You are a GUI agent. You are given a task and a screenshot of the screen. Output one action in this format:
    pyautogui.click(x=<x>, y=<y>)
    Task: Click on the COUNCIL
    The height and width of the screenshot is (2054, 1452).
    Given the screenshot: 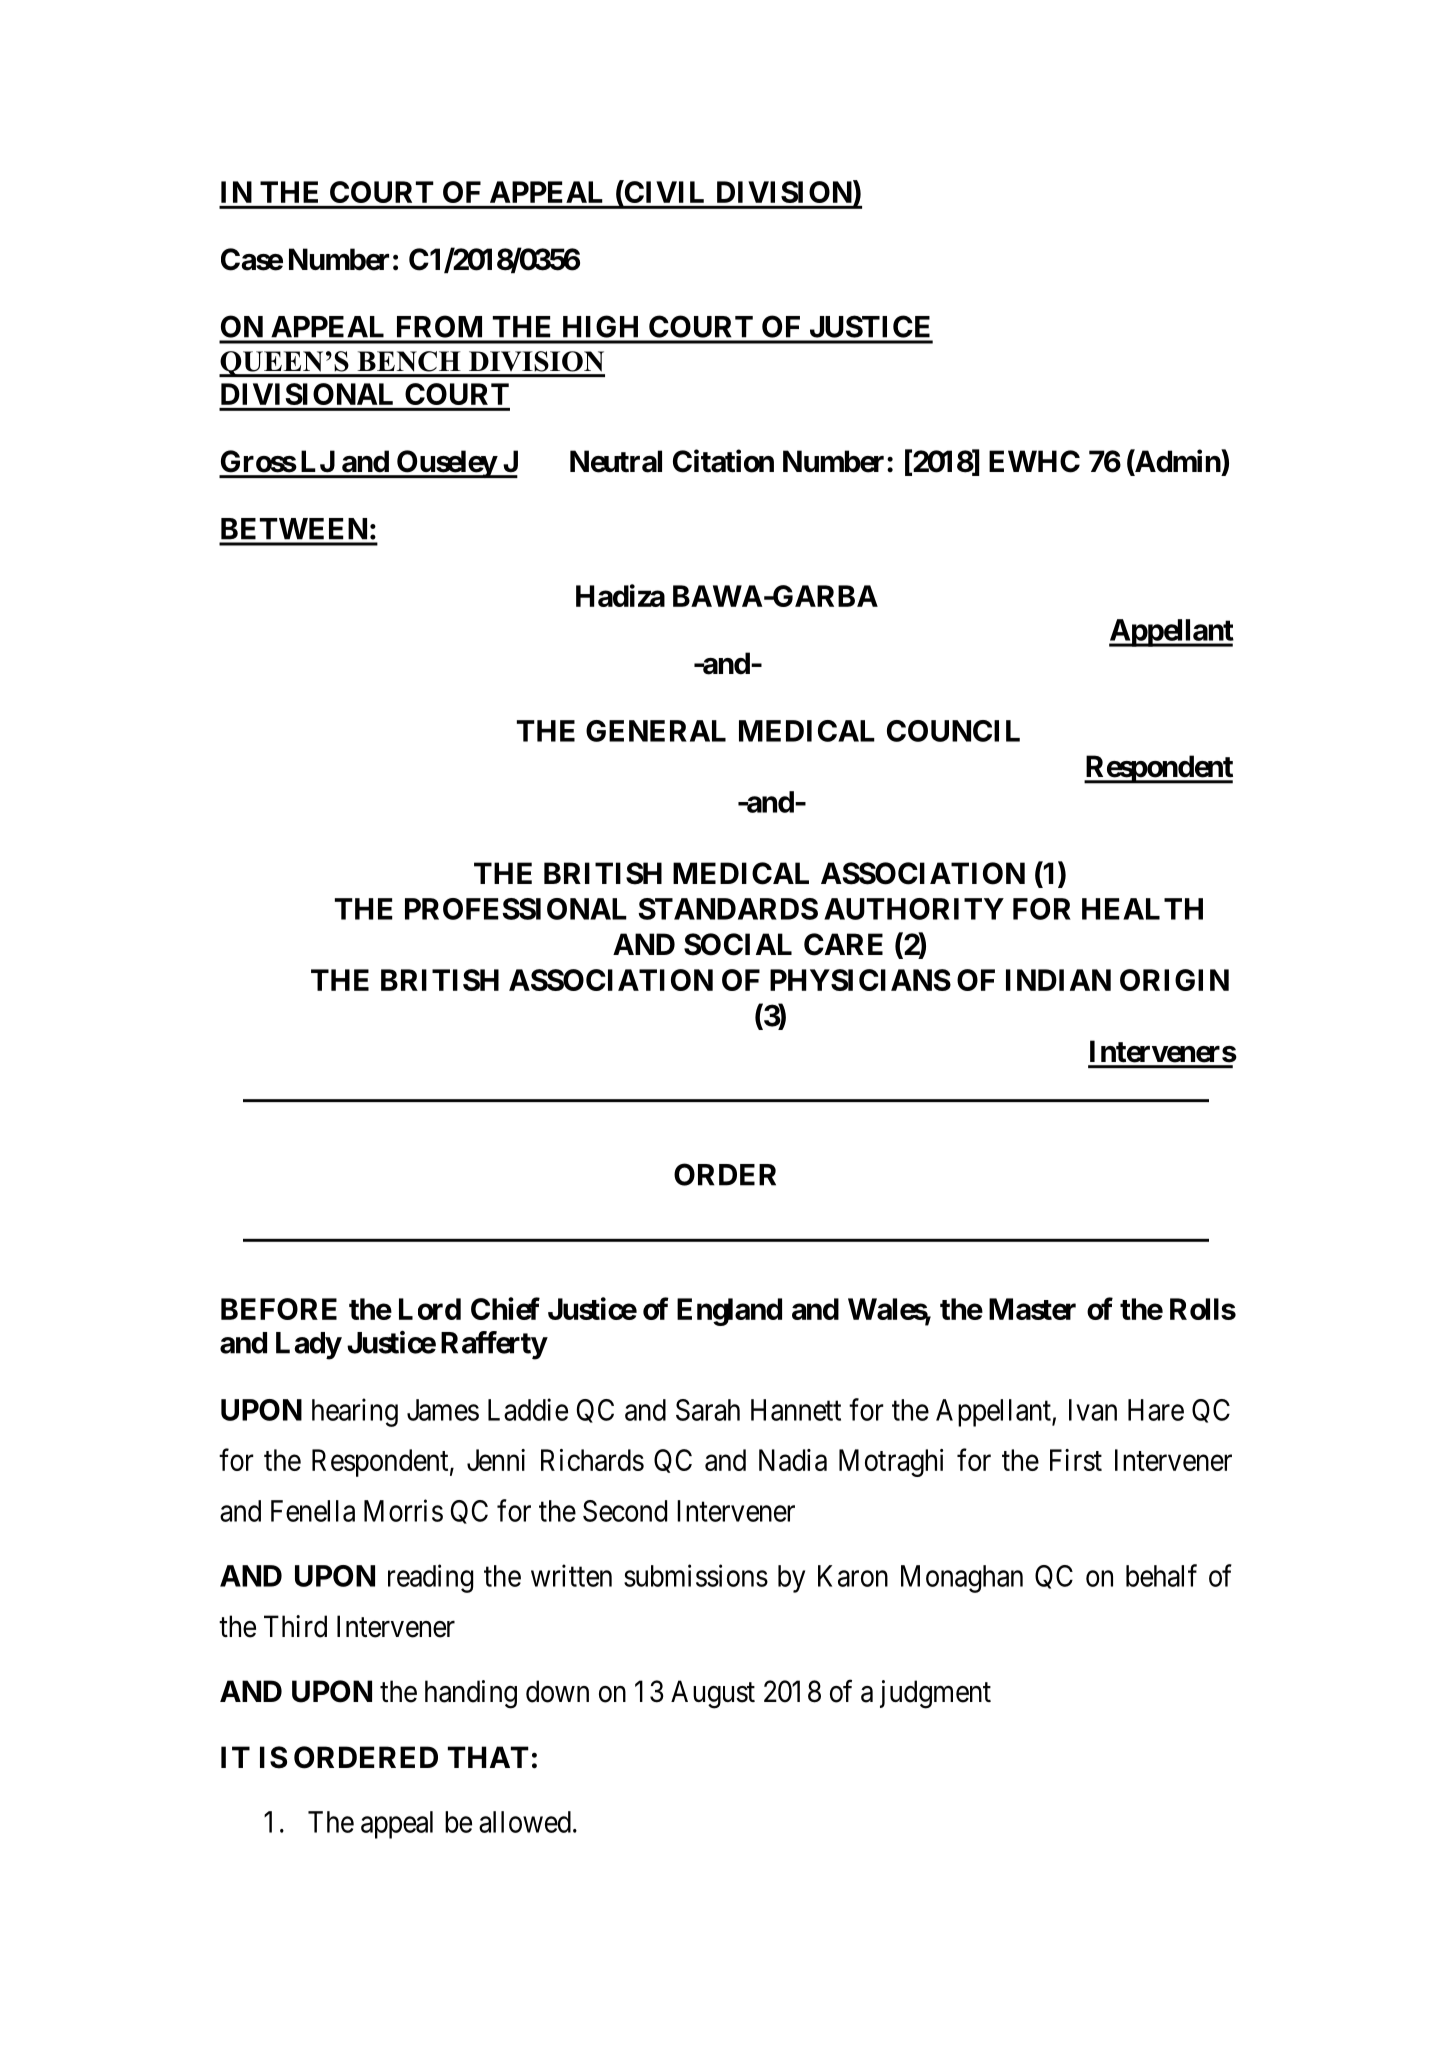 What is the action you would take?
    pyautogui.click(x=953, y=731)
